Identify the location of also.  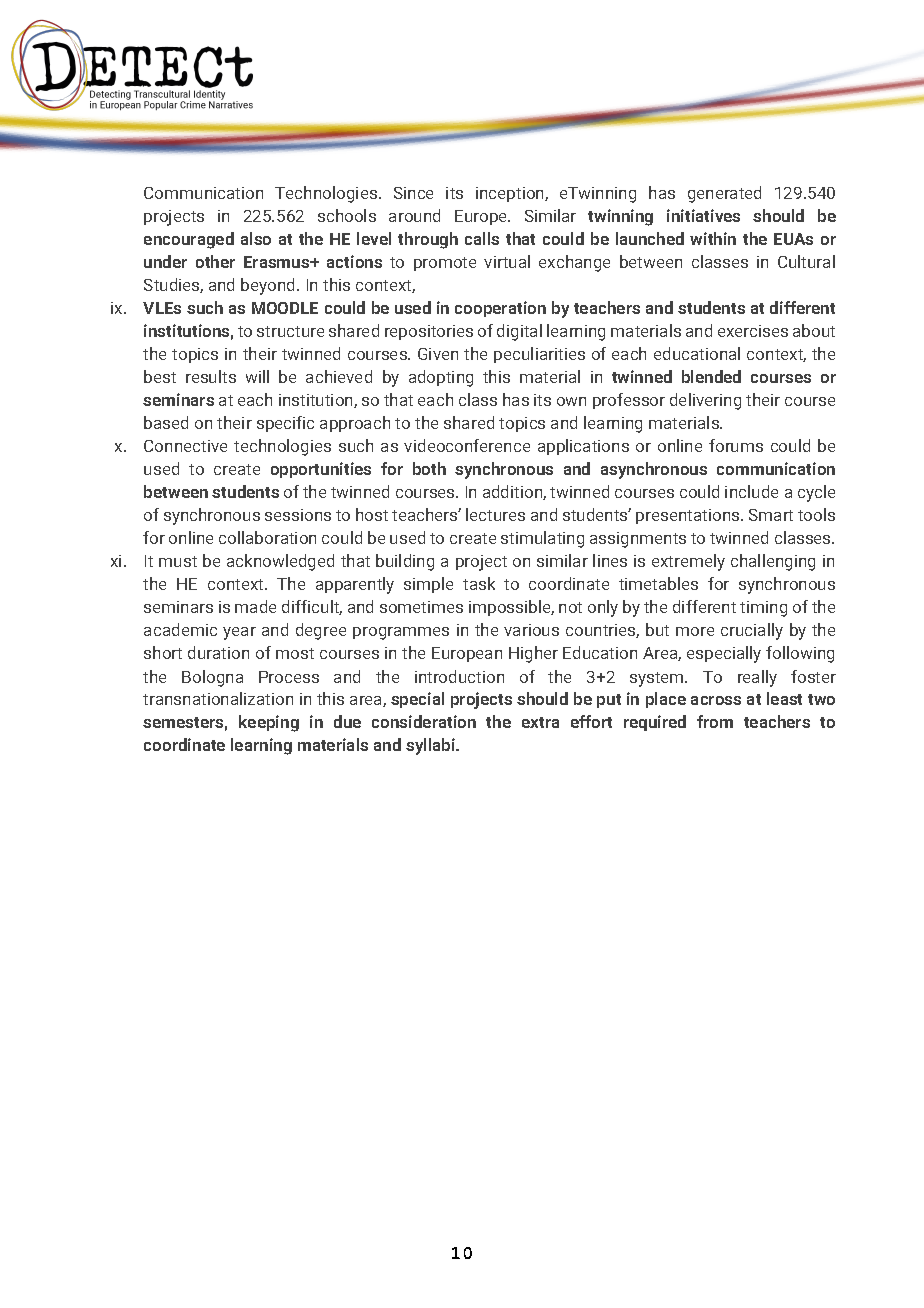
(256, 238).
